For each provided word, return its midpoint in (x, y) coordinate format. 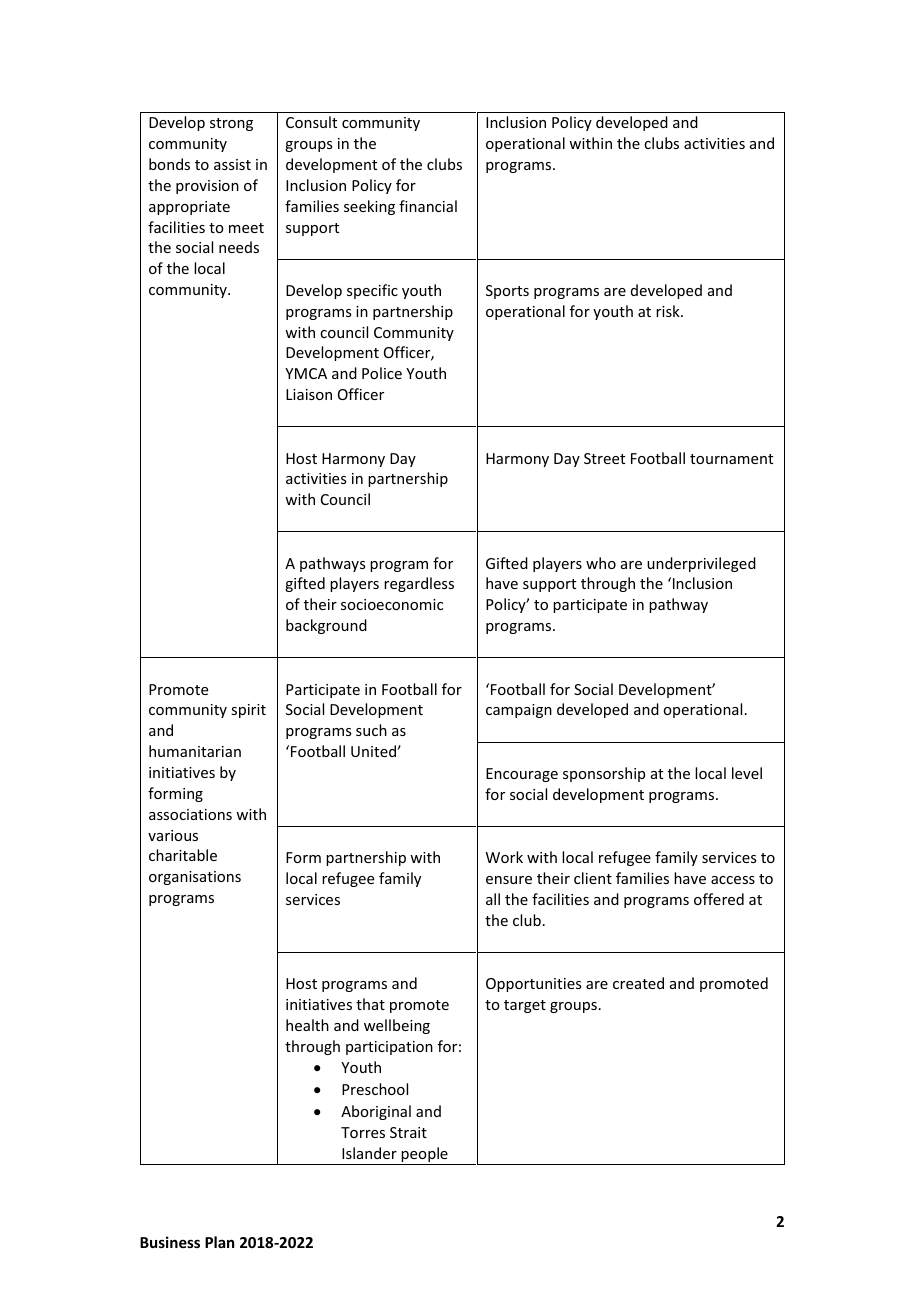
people (425, 1156)
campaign (519, 711)
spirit (248, 711)
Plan (219, 1242)
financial (428, 206)
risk (669, 311)
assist (232, 164)
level (747, 773)
